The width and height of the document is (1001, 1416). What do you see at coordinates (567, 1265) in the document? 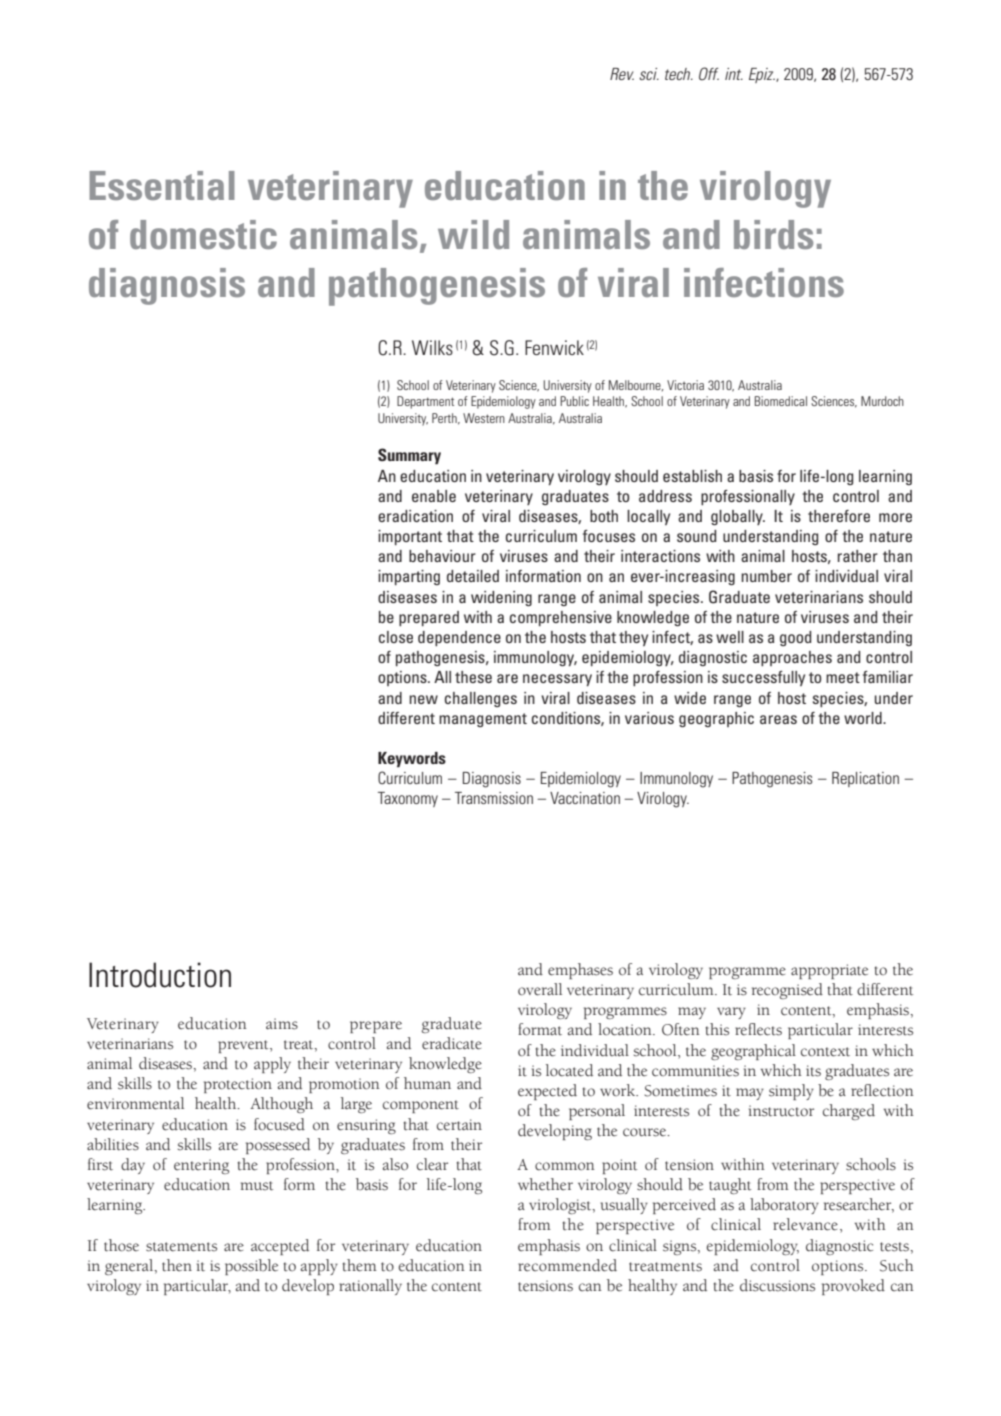
I see `recommended` at bounding box center [567, 1265].
